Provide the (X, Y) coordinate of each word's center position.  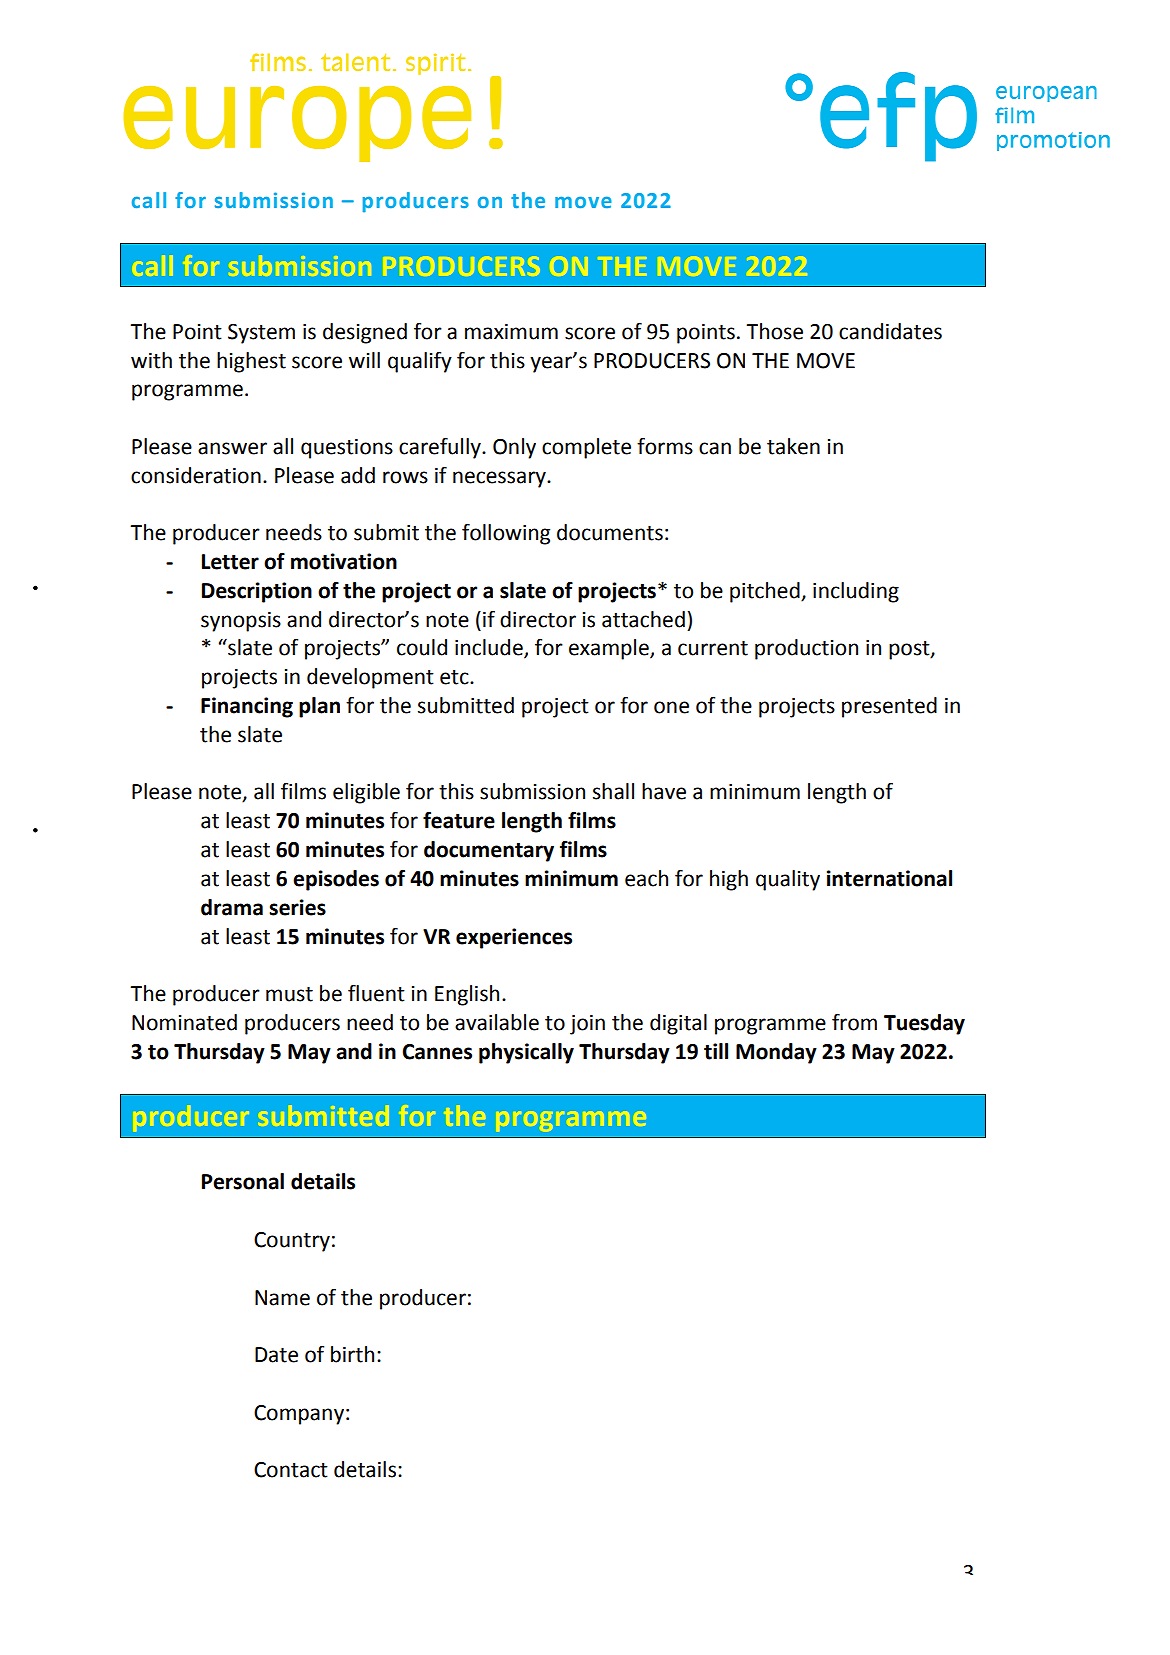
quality (788, 880)
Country (292, 1242)
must (289, 994)
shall (613, 791)
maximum (511, 332)
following (506, 534)
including (856, 592)
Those (774, 331)
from (854, 1022)
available (497, 1022)
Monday (776, 1053)
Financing (247, 707)
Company (299, 1415)
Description (257, 592)
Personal (243, 1181)
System (261, 334)
